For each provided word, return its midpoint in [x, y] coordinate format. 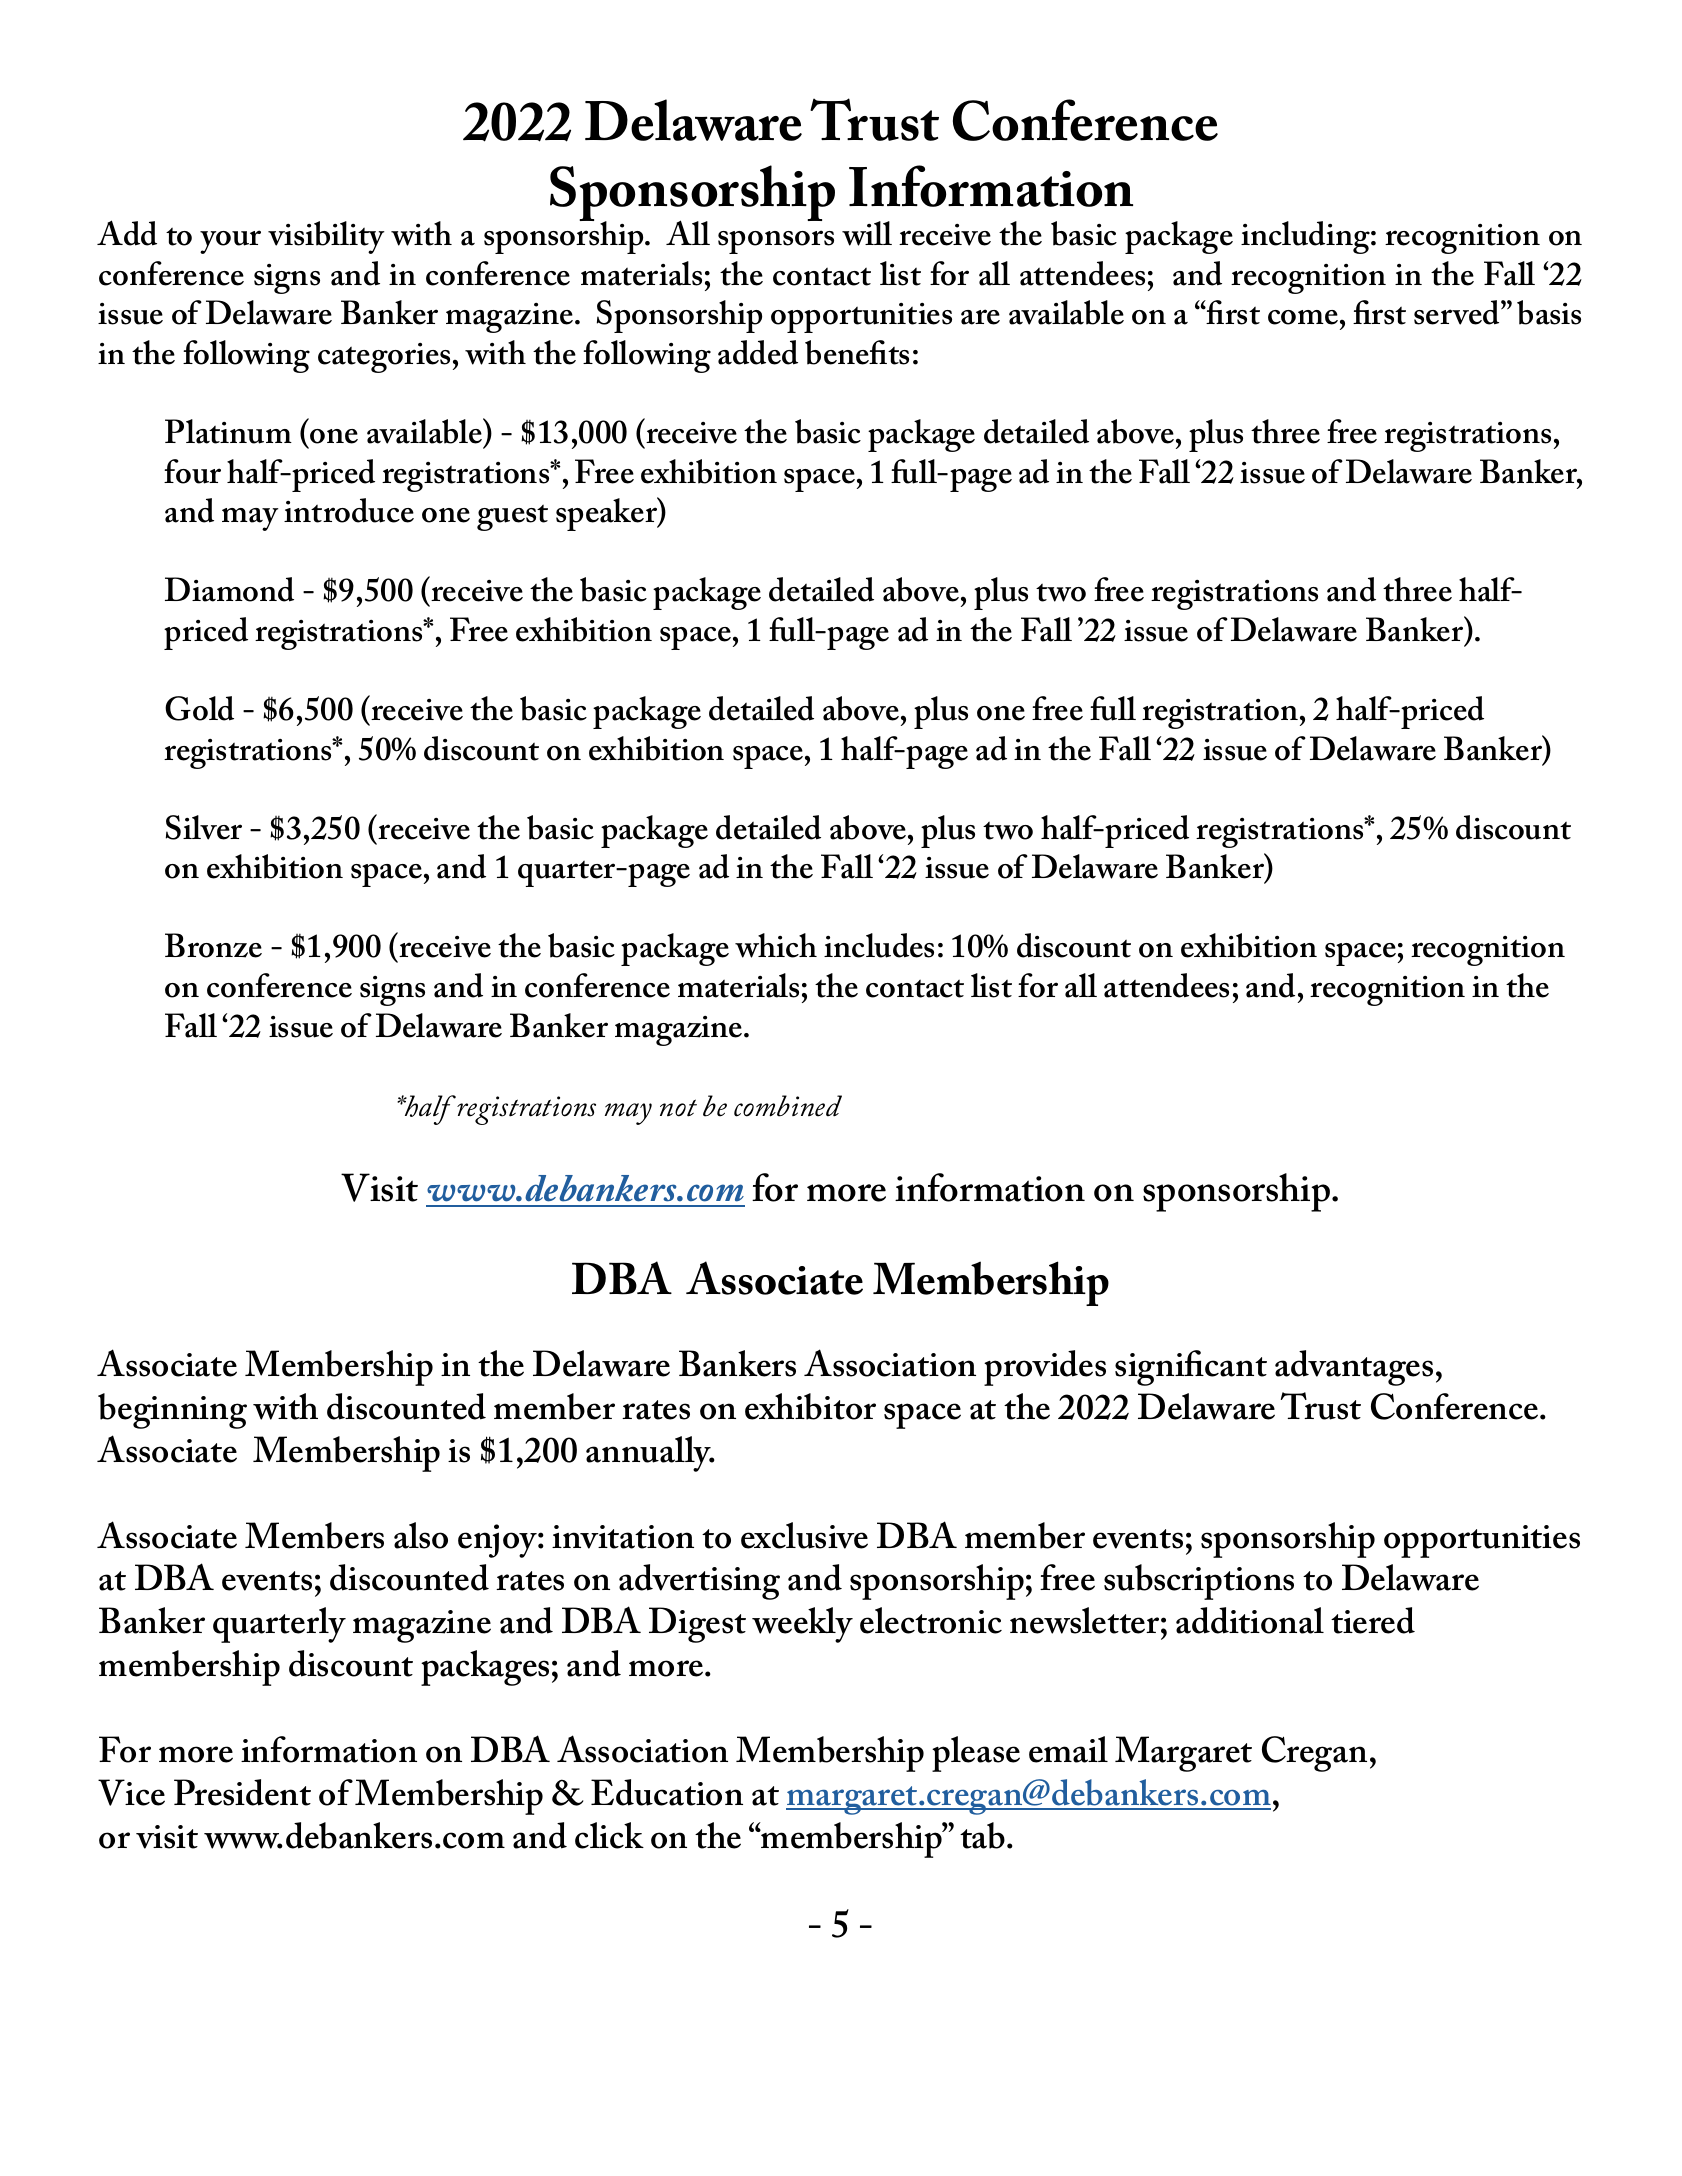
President [242, 1792]
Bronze [213, 945]
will [867, 233]
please [976, 1754]
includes [879, 945]
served [1458, 312]
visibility [326, 237]
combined [788, 1106]
